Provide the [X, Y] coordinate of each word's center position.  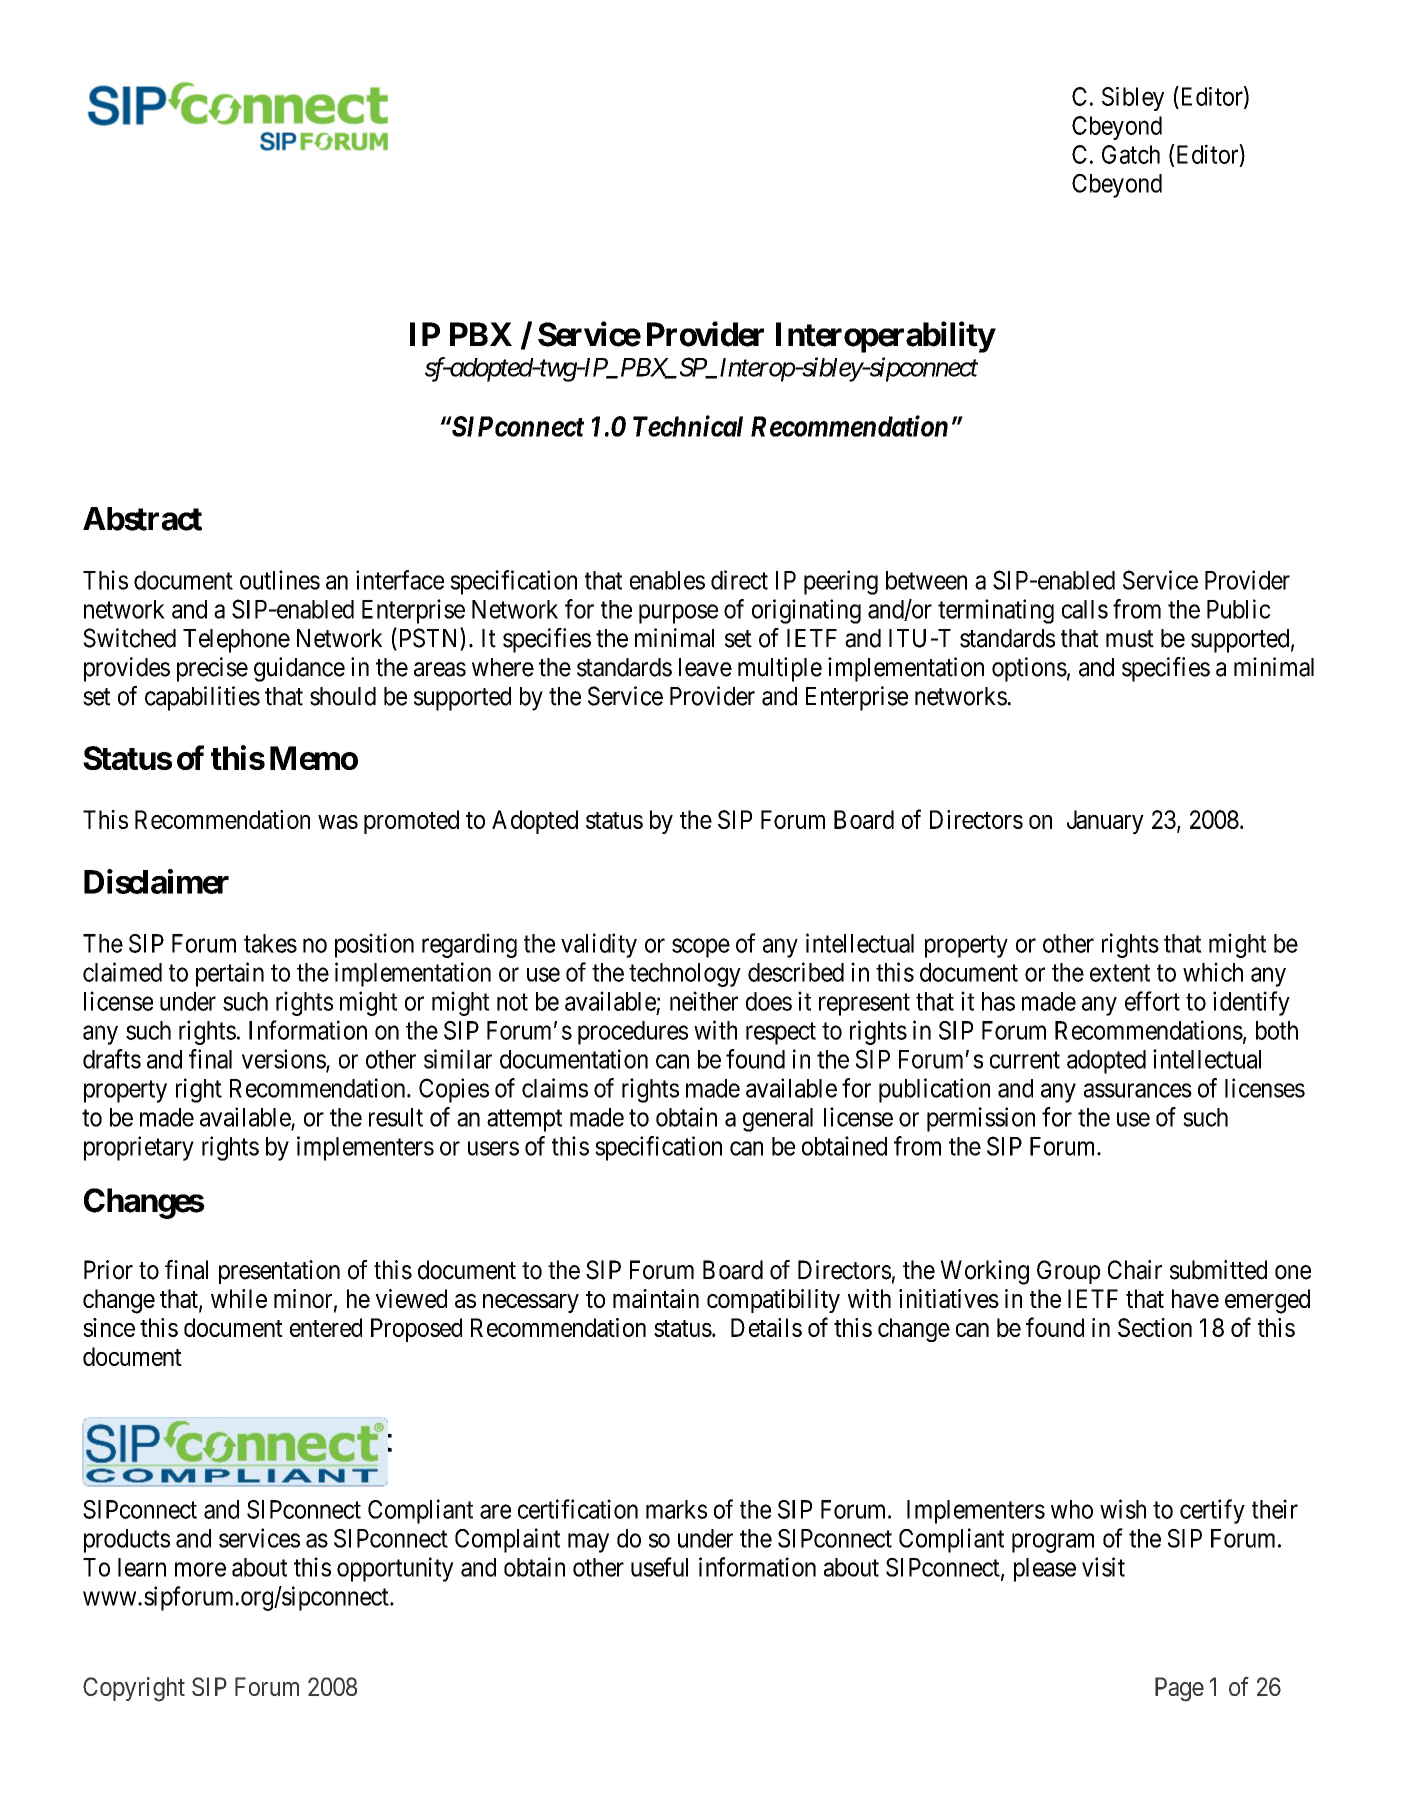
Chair [1135, 1270]
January [1105, 822]
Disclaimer [156, 881]
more [200, 1569]
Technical [688, 426]
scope [701, 948]
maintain [656, 1298]
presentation [279, 1272]
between [926, 580]
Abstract [142, 519]
